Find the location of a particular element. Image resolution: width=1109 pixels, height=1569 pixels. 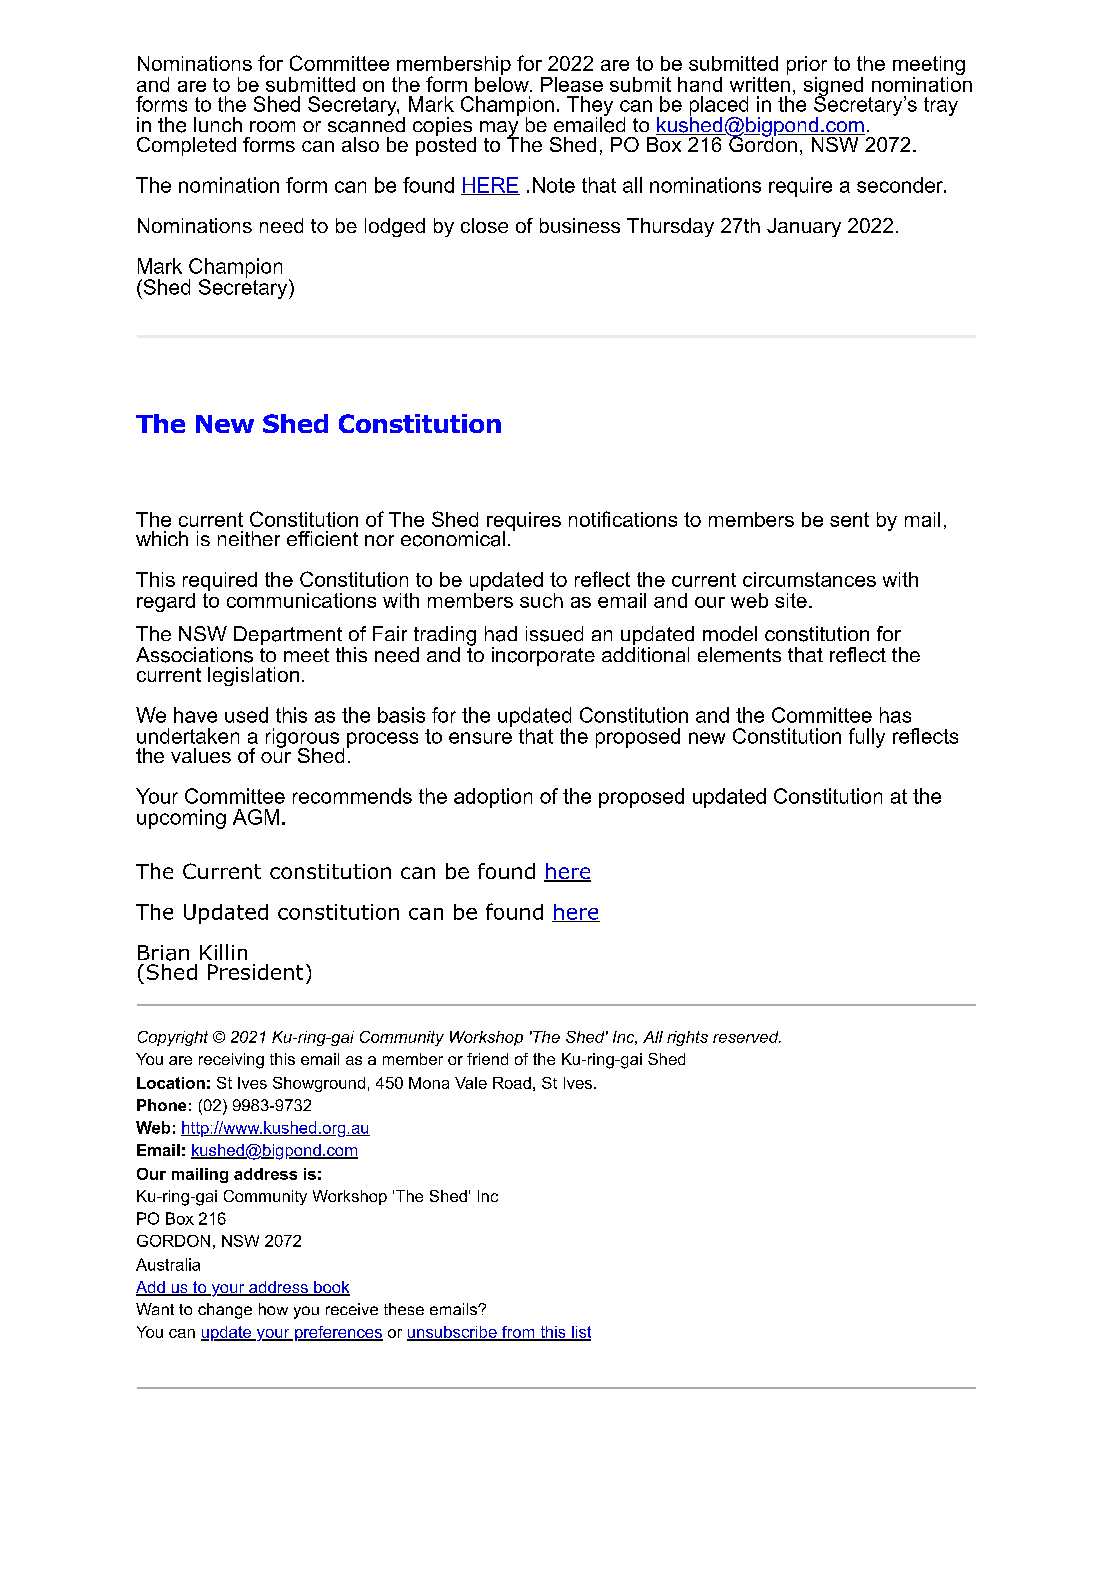

from is located at coordinates (518, 1333).
